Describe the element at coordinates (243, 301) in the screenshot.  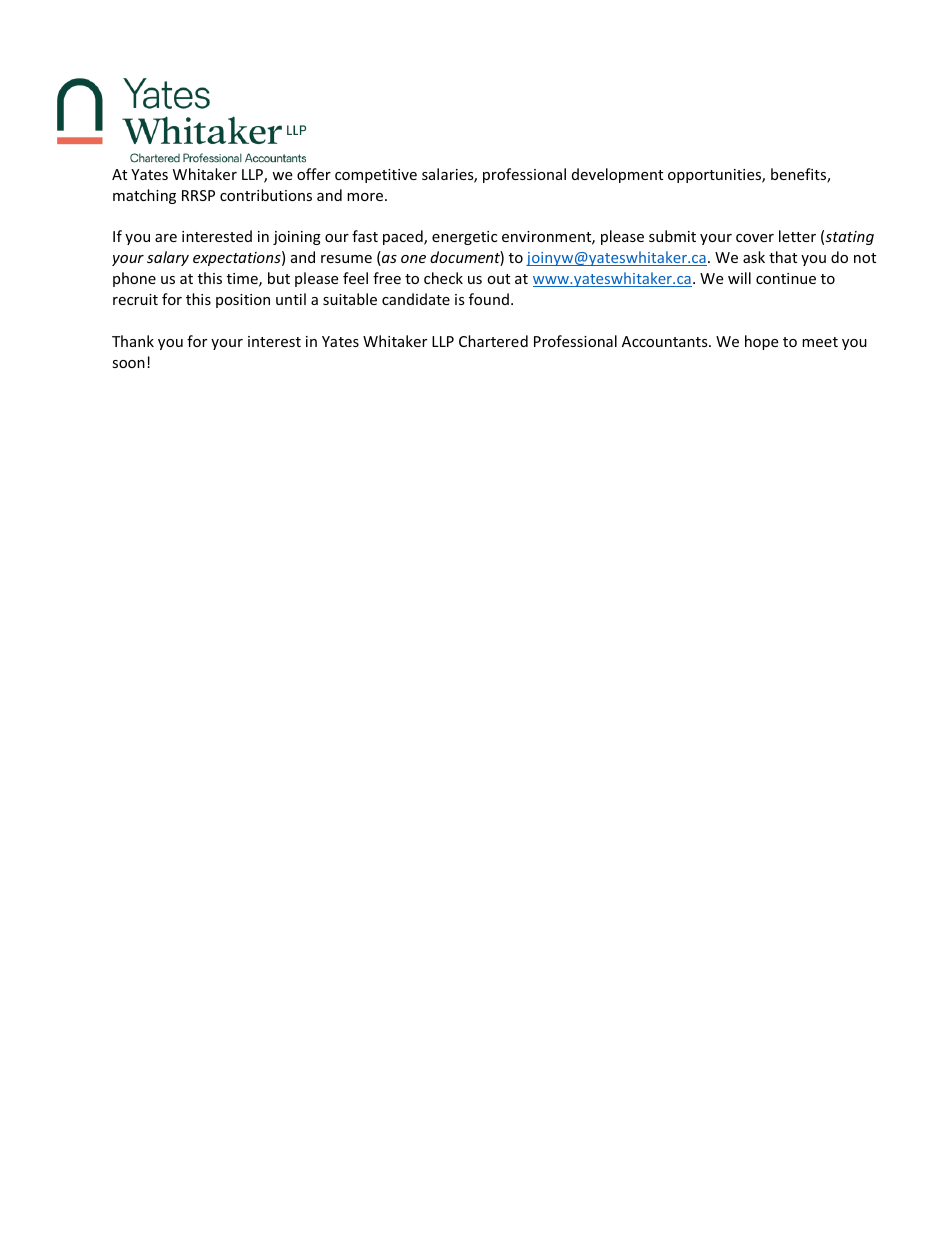
I see `position` at that location.
